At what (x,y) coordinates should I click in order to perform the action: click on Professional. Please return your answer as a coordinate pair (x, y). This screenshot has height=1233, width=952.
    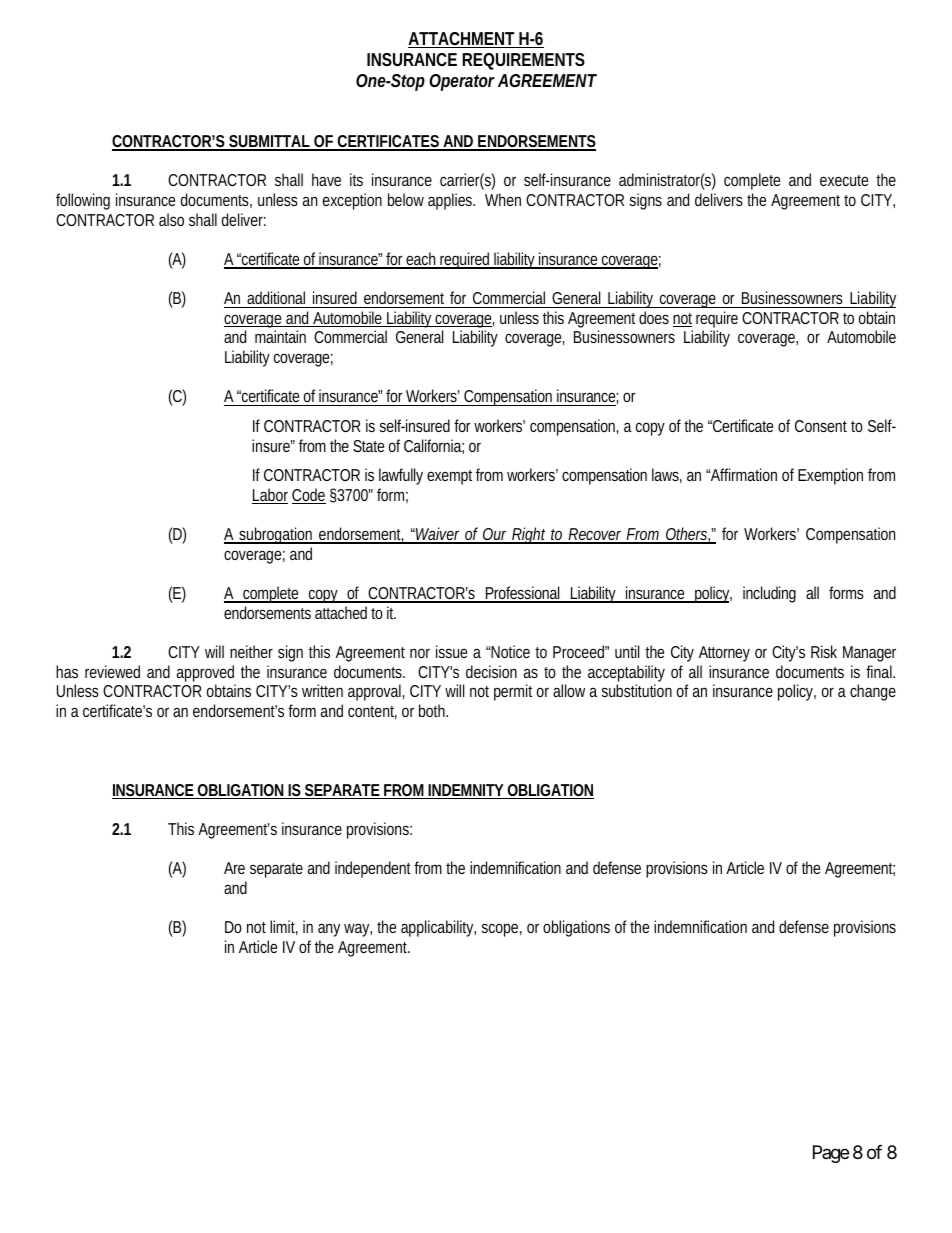
    Looking at the image, I should click on (523, 594).
